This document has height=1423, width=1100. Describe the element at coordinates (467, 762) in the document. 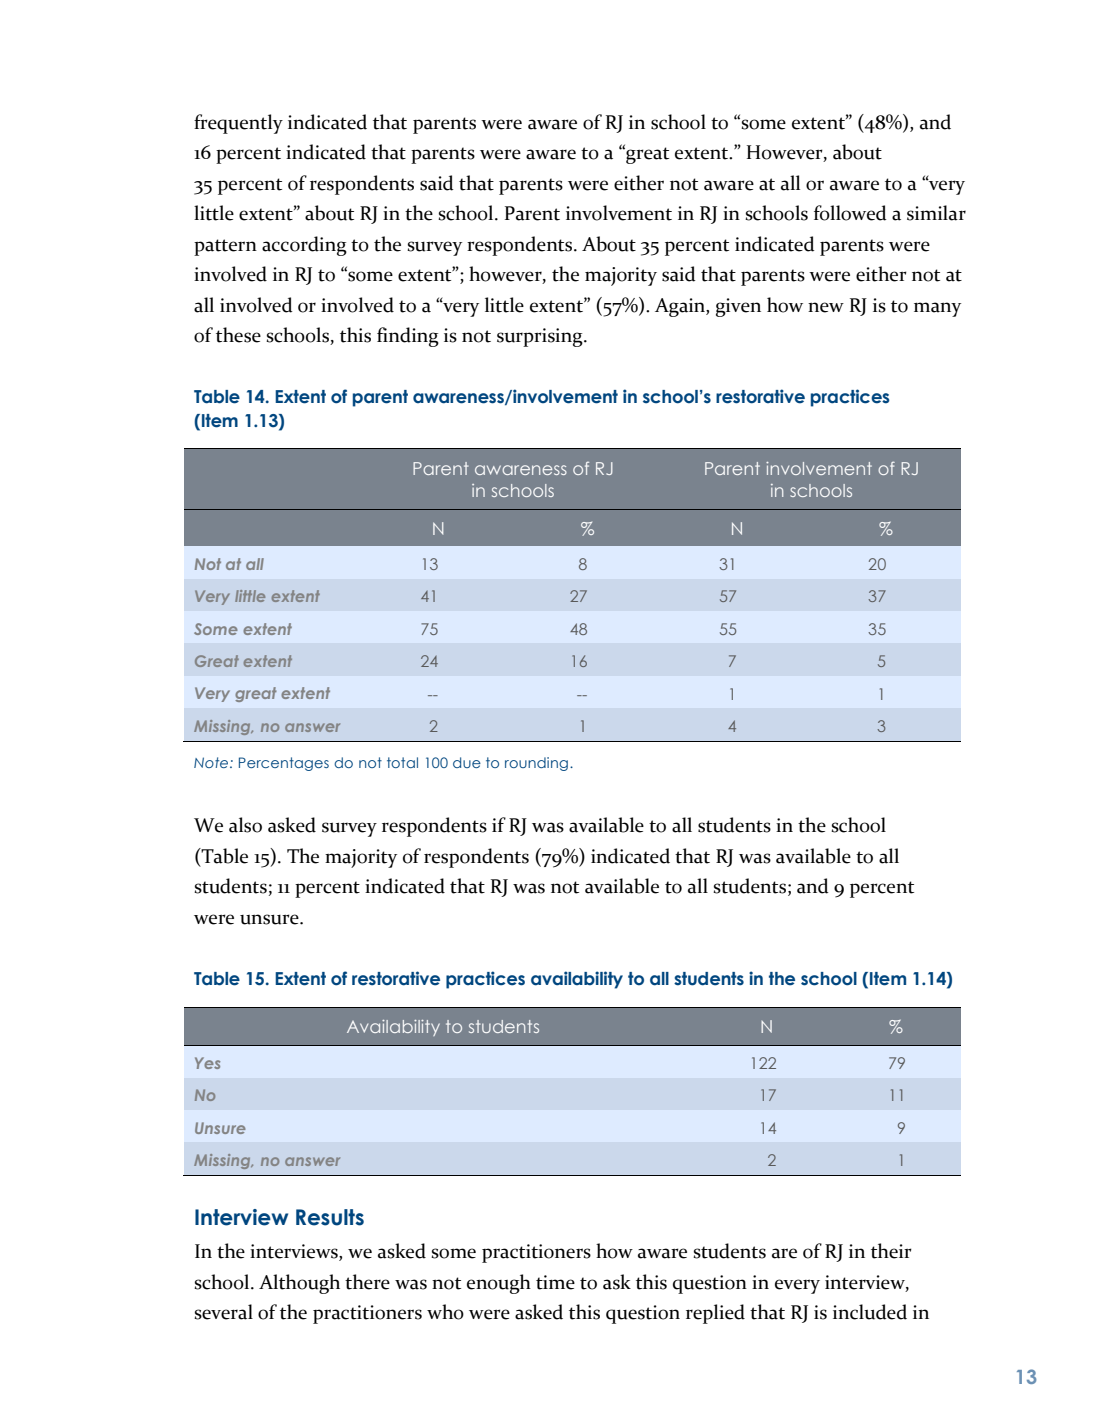

I see `due` at that location.
